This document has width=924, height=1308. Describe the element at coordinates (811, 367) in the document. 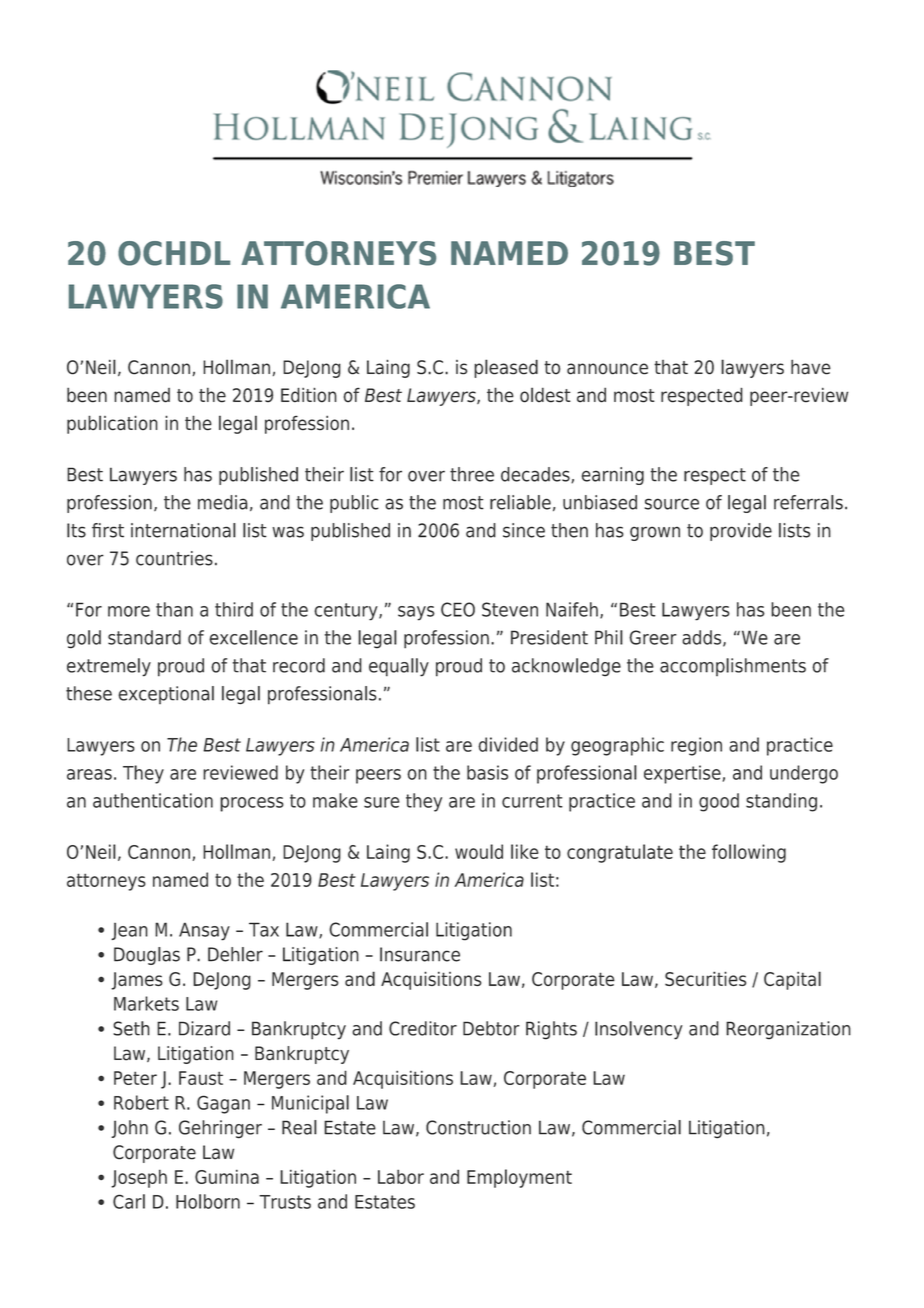

I see `have` at that location.
